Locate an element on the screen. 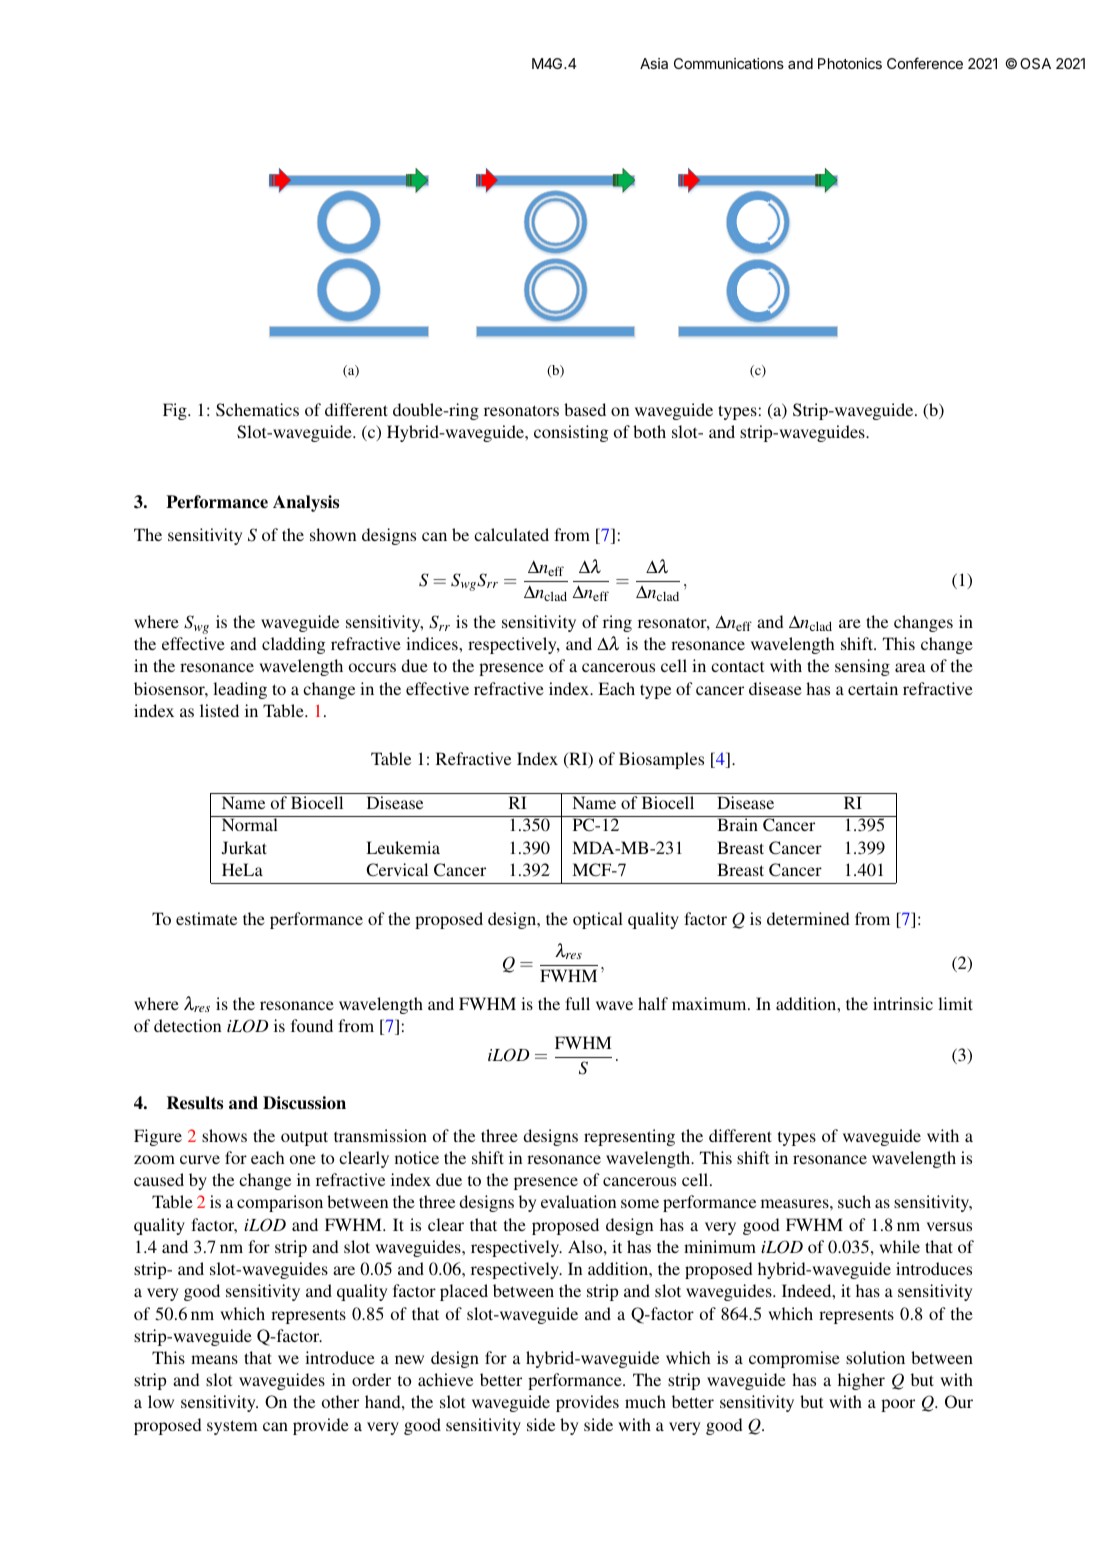  certain is located at coordinates (873, 688).
